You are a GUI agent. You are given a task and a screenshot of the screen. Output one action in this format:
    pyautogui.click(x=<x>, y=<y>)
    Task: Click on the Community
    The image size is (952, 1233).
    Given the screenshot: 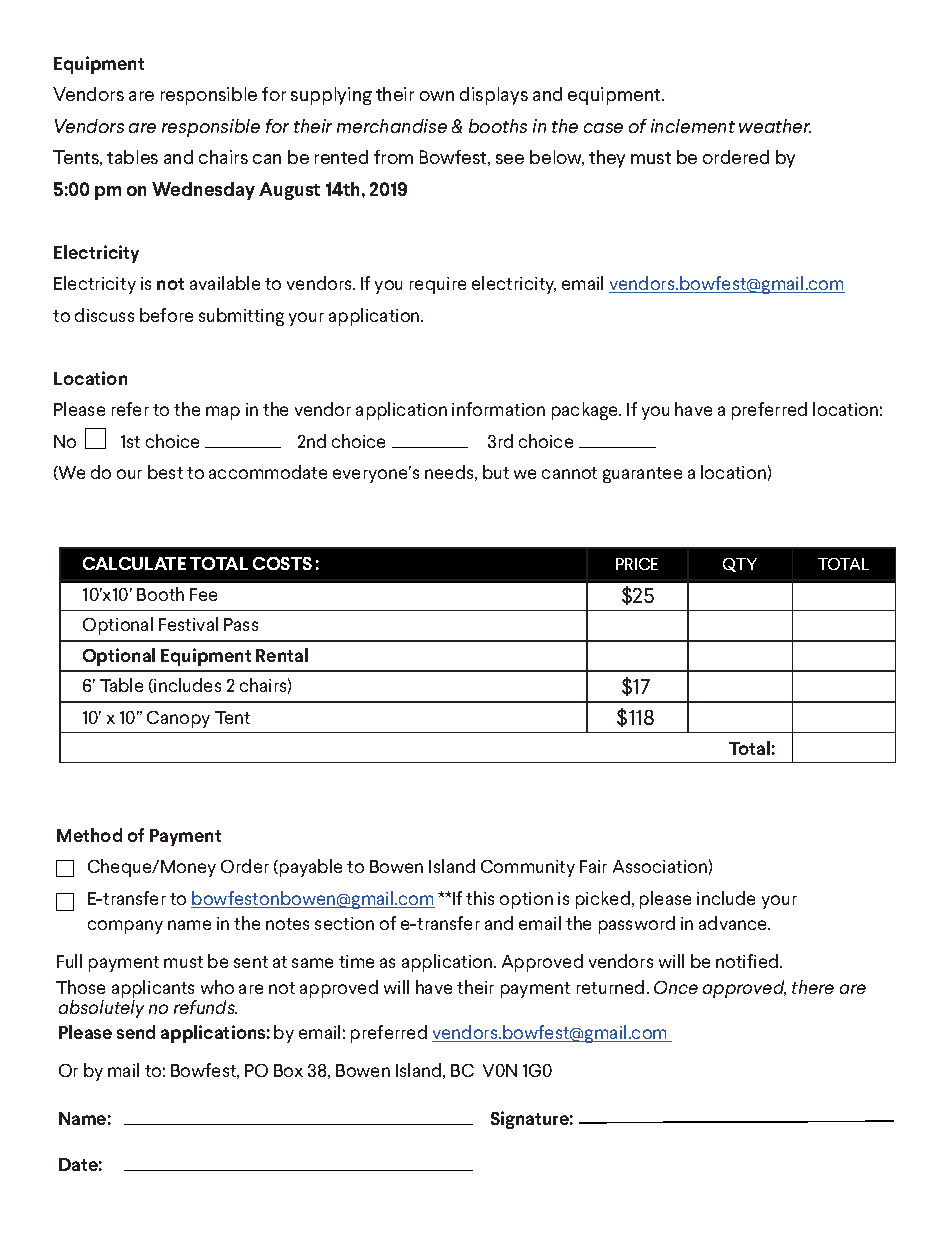 What is the action you would take?
    pyautogui.click(x=528, y=868)
